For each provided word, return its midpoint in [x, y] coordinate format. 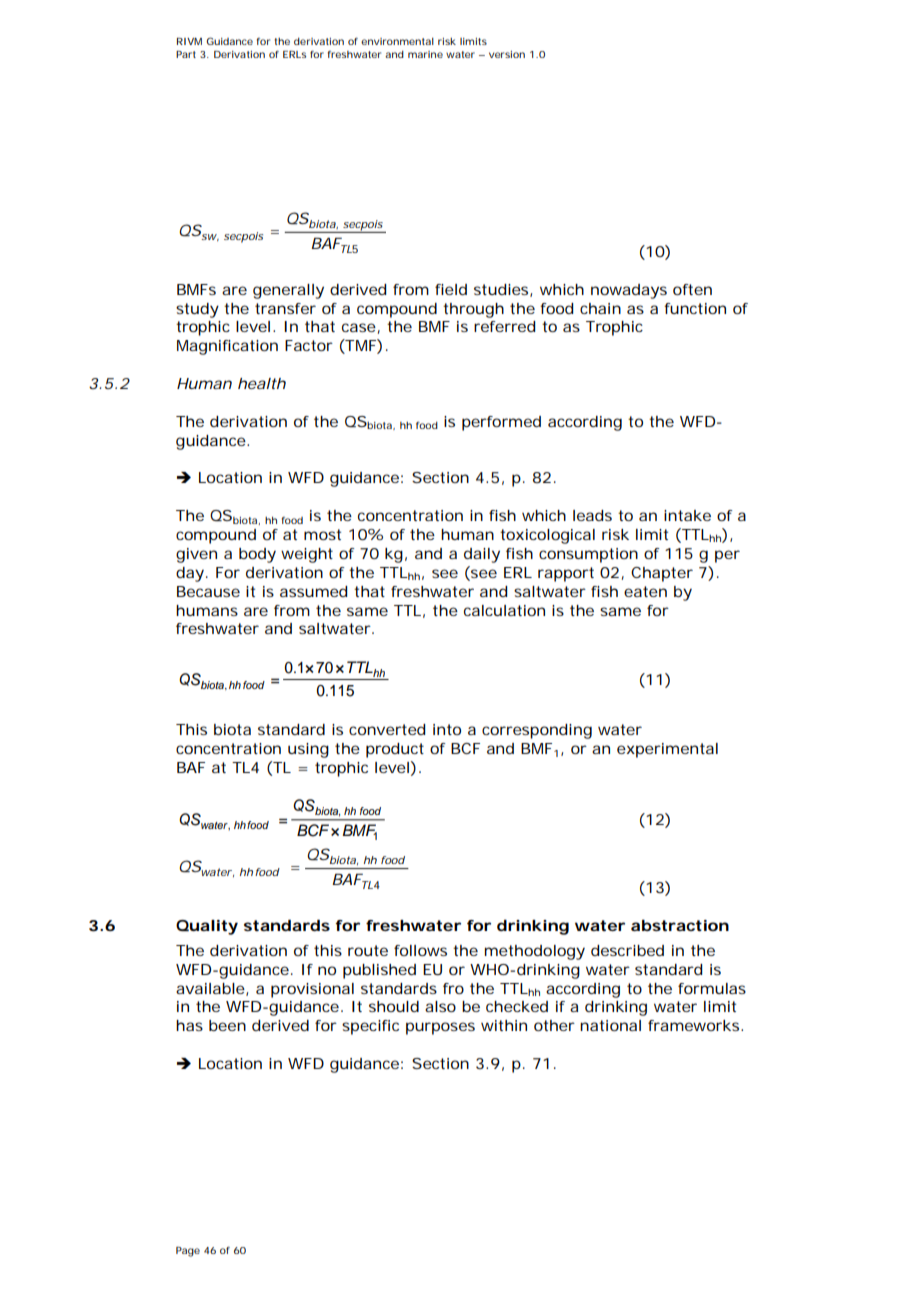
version [507, 54]
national [610, 1025]
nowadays [629, 291]
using [308, 750]
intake [687, 515]
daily [482, 555]
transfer [285, 308]
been [227, 1025]
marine [425, 54]
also [440, 1006]
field [451, 289]
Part [186, 54]
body [257, 555]
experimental [667, 750]
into [447, 729]
